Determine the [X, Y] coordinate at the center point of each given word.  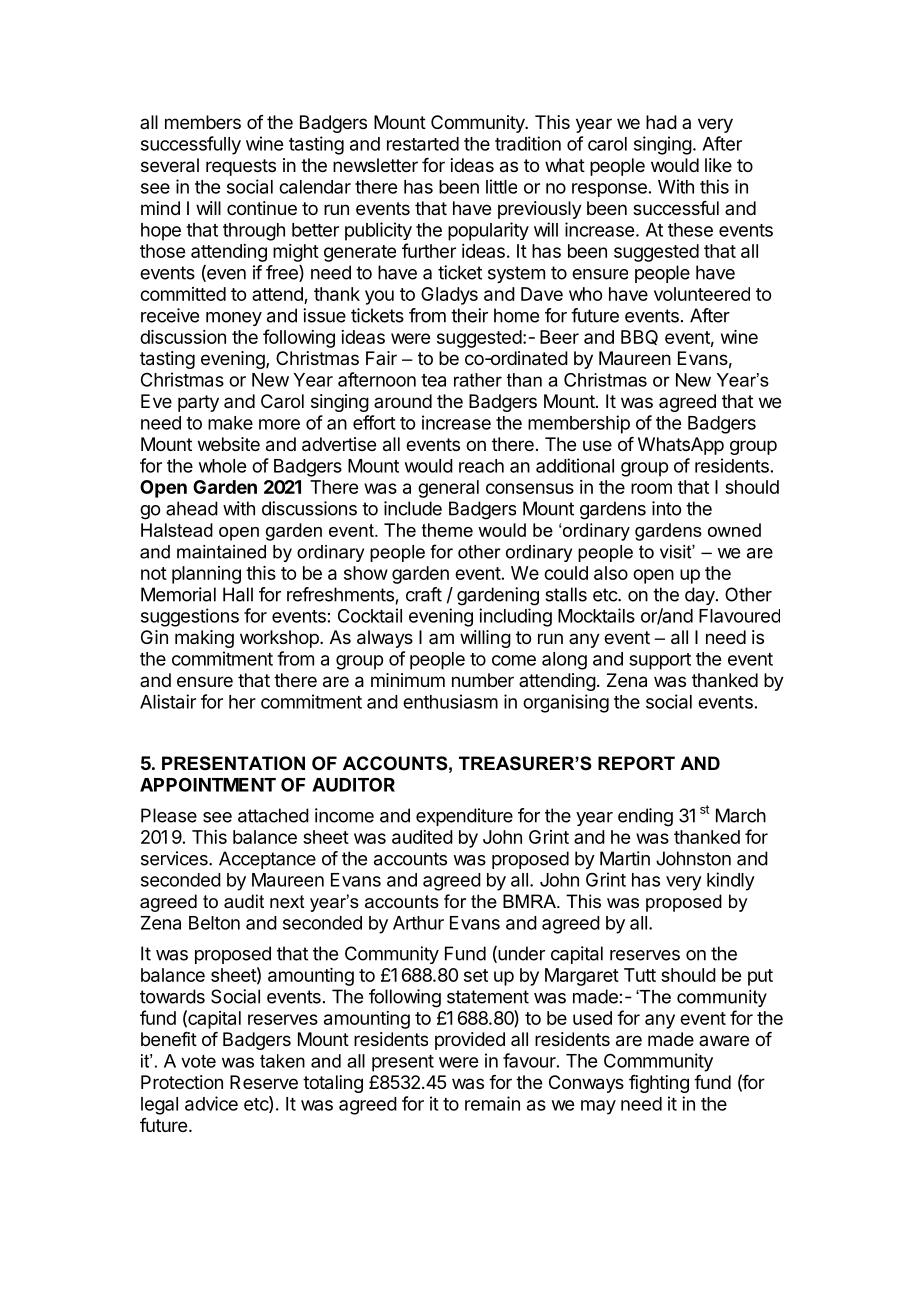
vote [198, 1061]
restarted [423, 144]
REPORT [636, 763]
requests [241, 167]
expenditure [464, 817]
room [651, 488]
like [718, 165]
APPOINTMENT [208, 785]
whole [222, 466]
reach [481, 466]
